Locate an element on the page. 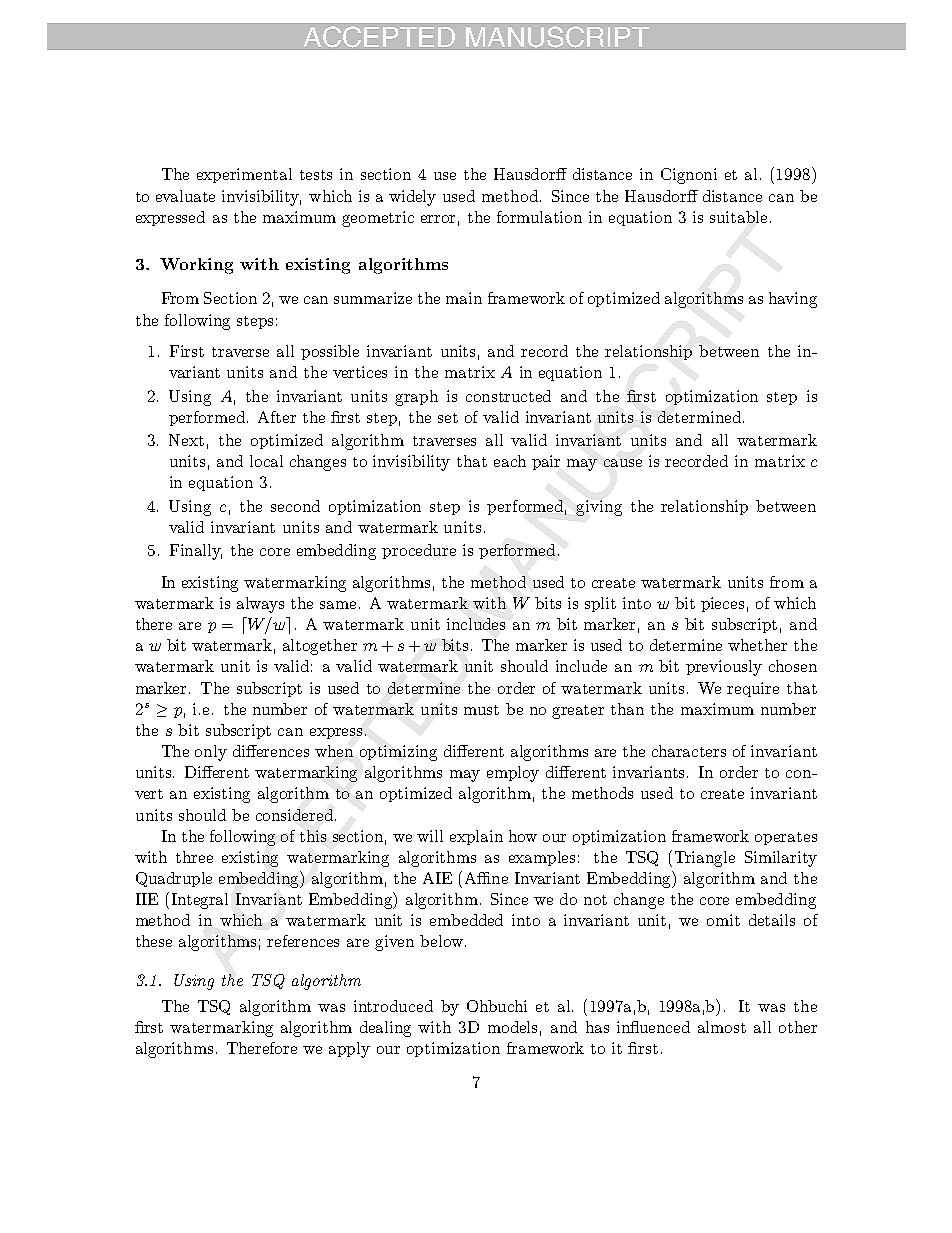 This document has height=1233, width=952. cause is located at coordinates (623, 463).
